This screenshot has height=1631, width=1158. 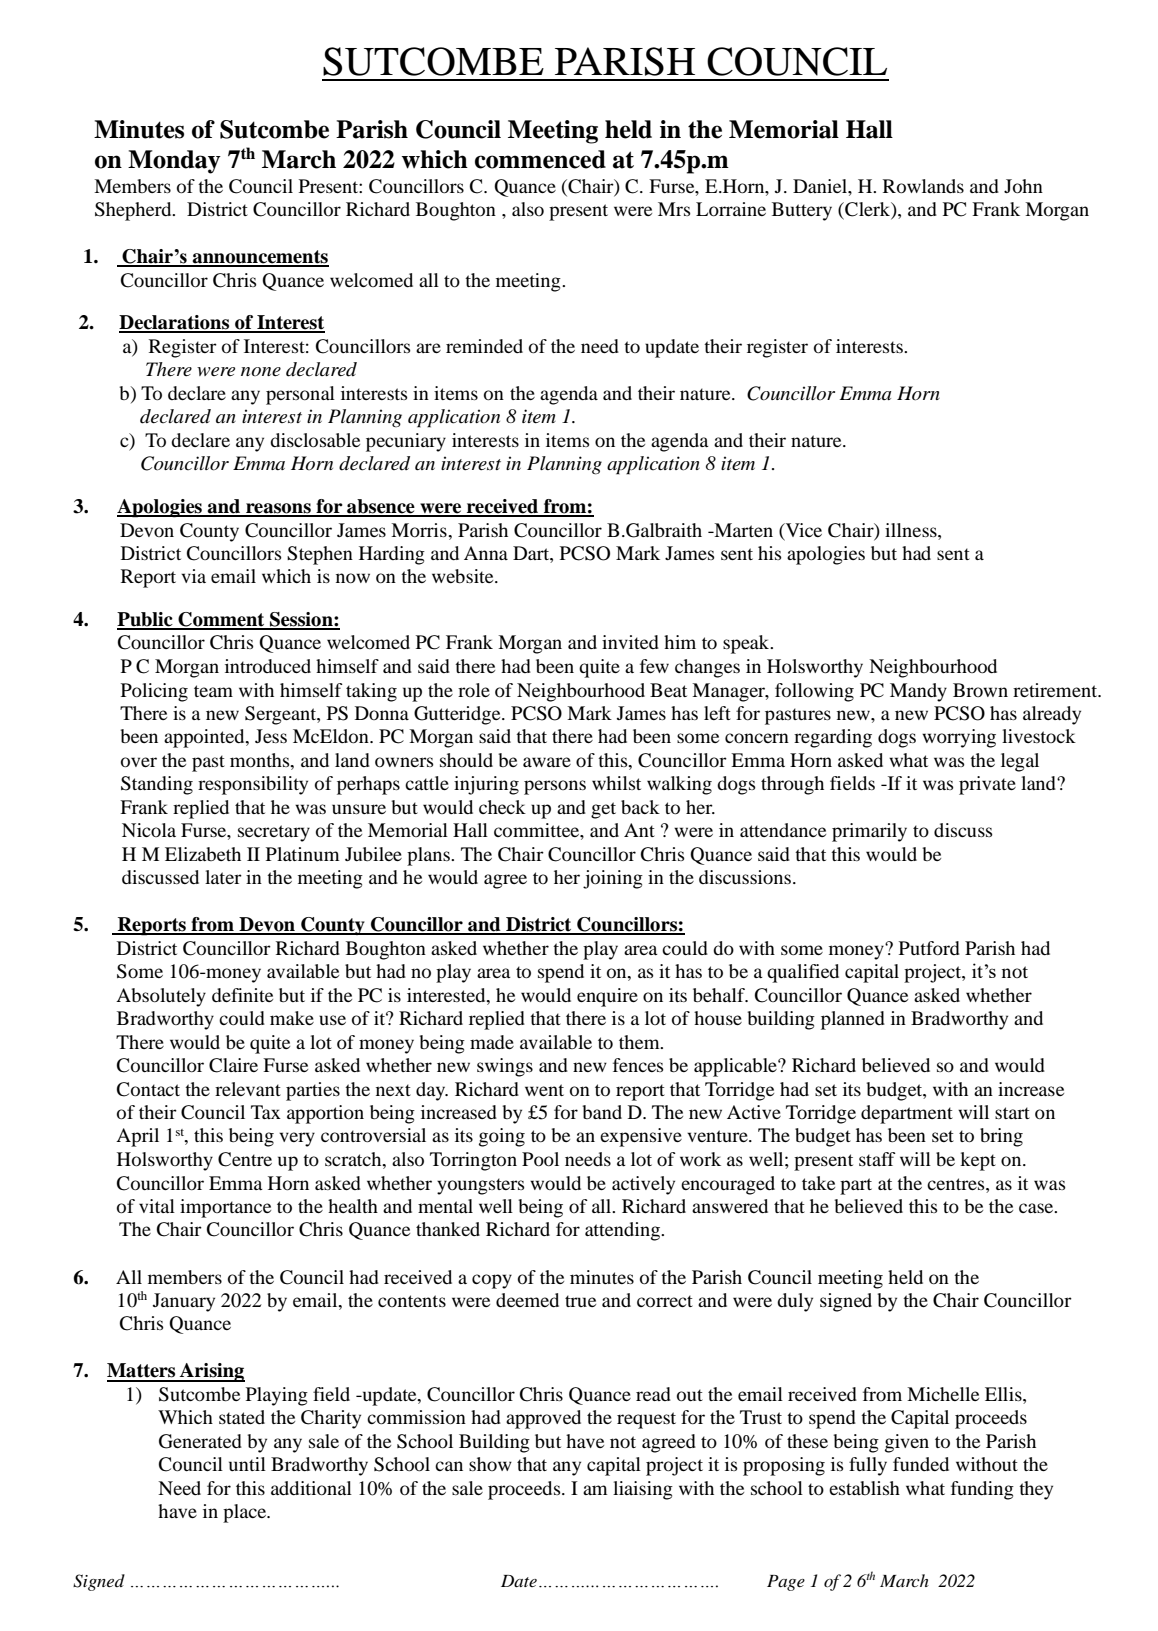 What do you see at coordinates (245, 1513) in the screenshot?
I see `place` at bounding box center [245, 1513].
